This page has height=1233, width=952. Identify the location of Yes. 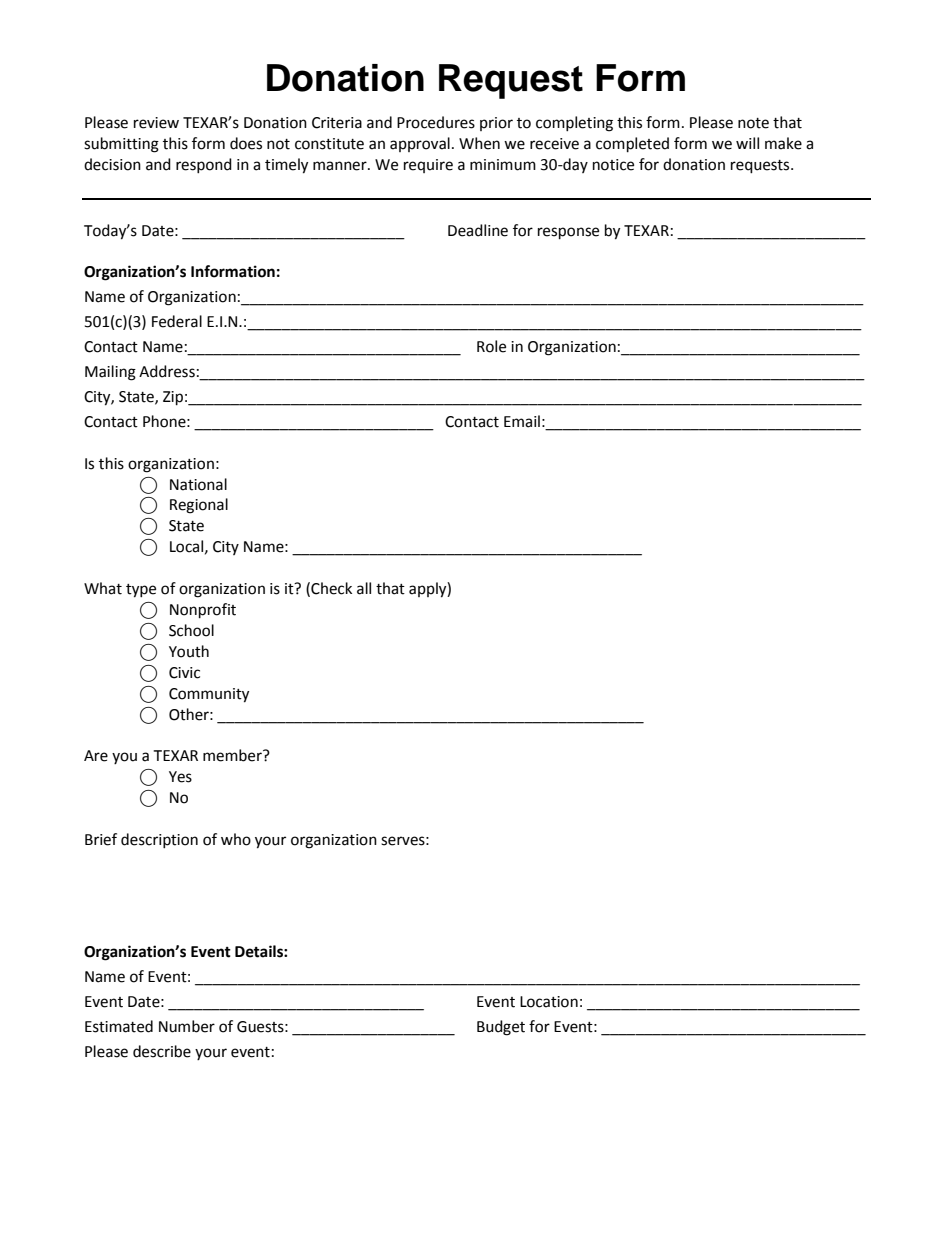
(180, 777).
